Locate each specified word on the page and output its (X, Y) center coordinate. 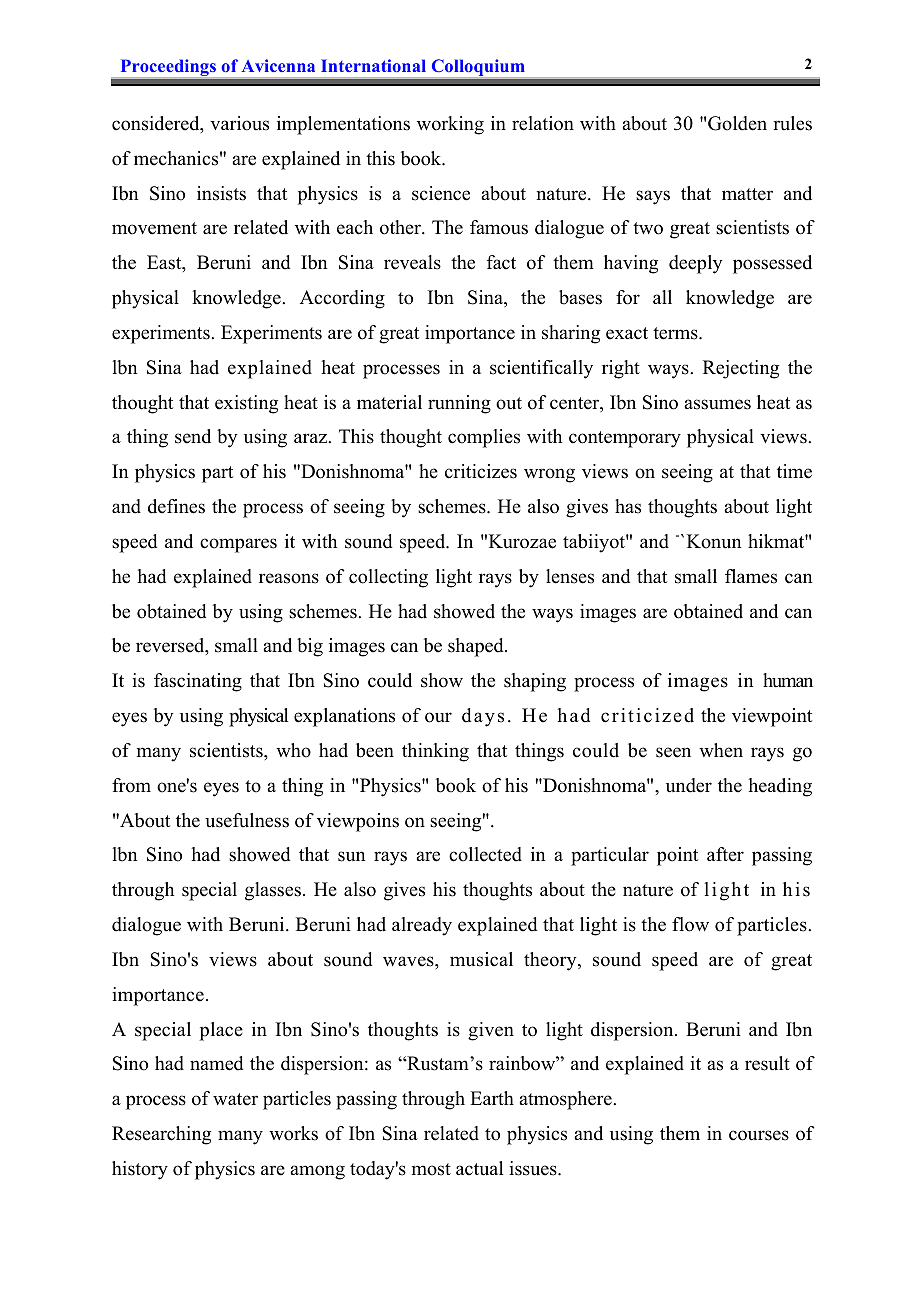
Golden (737, 123)
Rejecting (741, 369)
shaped (477, 647)
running (459, 404)
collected (485, 854)
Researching (161, 1135)
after (725, 854)
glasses (273, 891)
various (239, 123)
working (450, 125)
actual (479, 1168)
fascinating (198, 682)
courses (759, 1135)
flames (751, 576)
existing (246, 404)
